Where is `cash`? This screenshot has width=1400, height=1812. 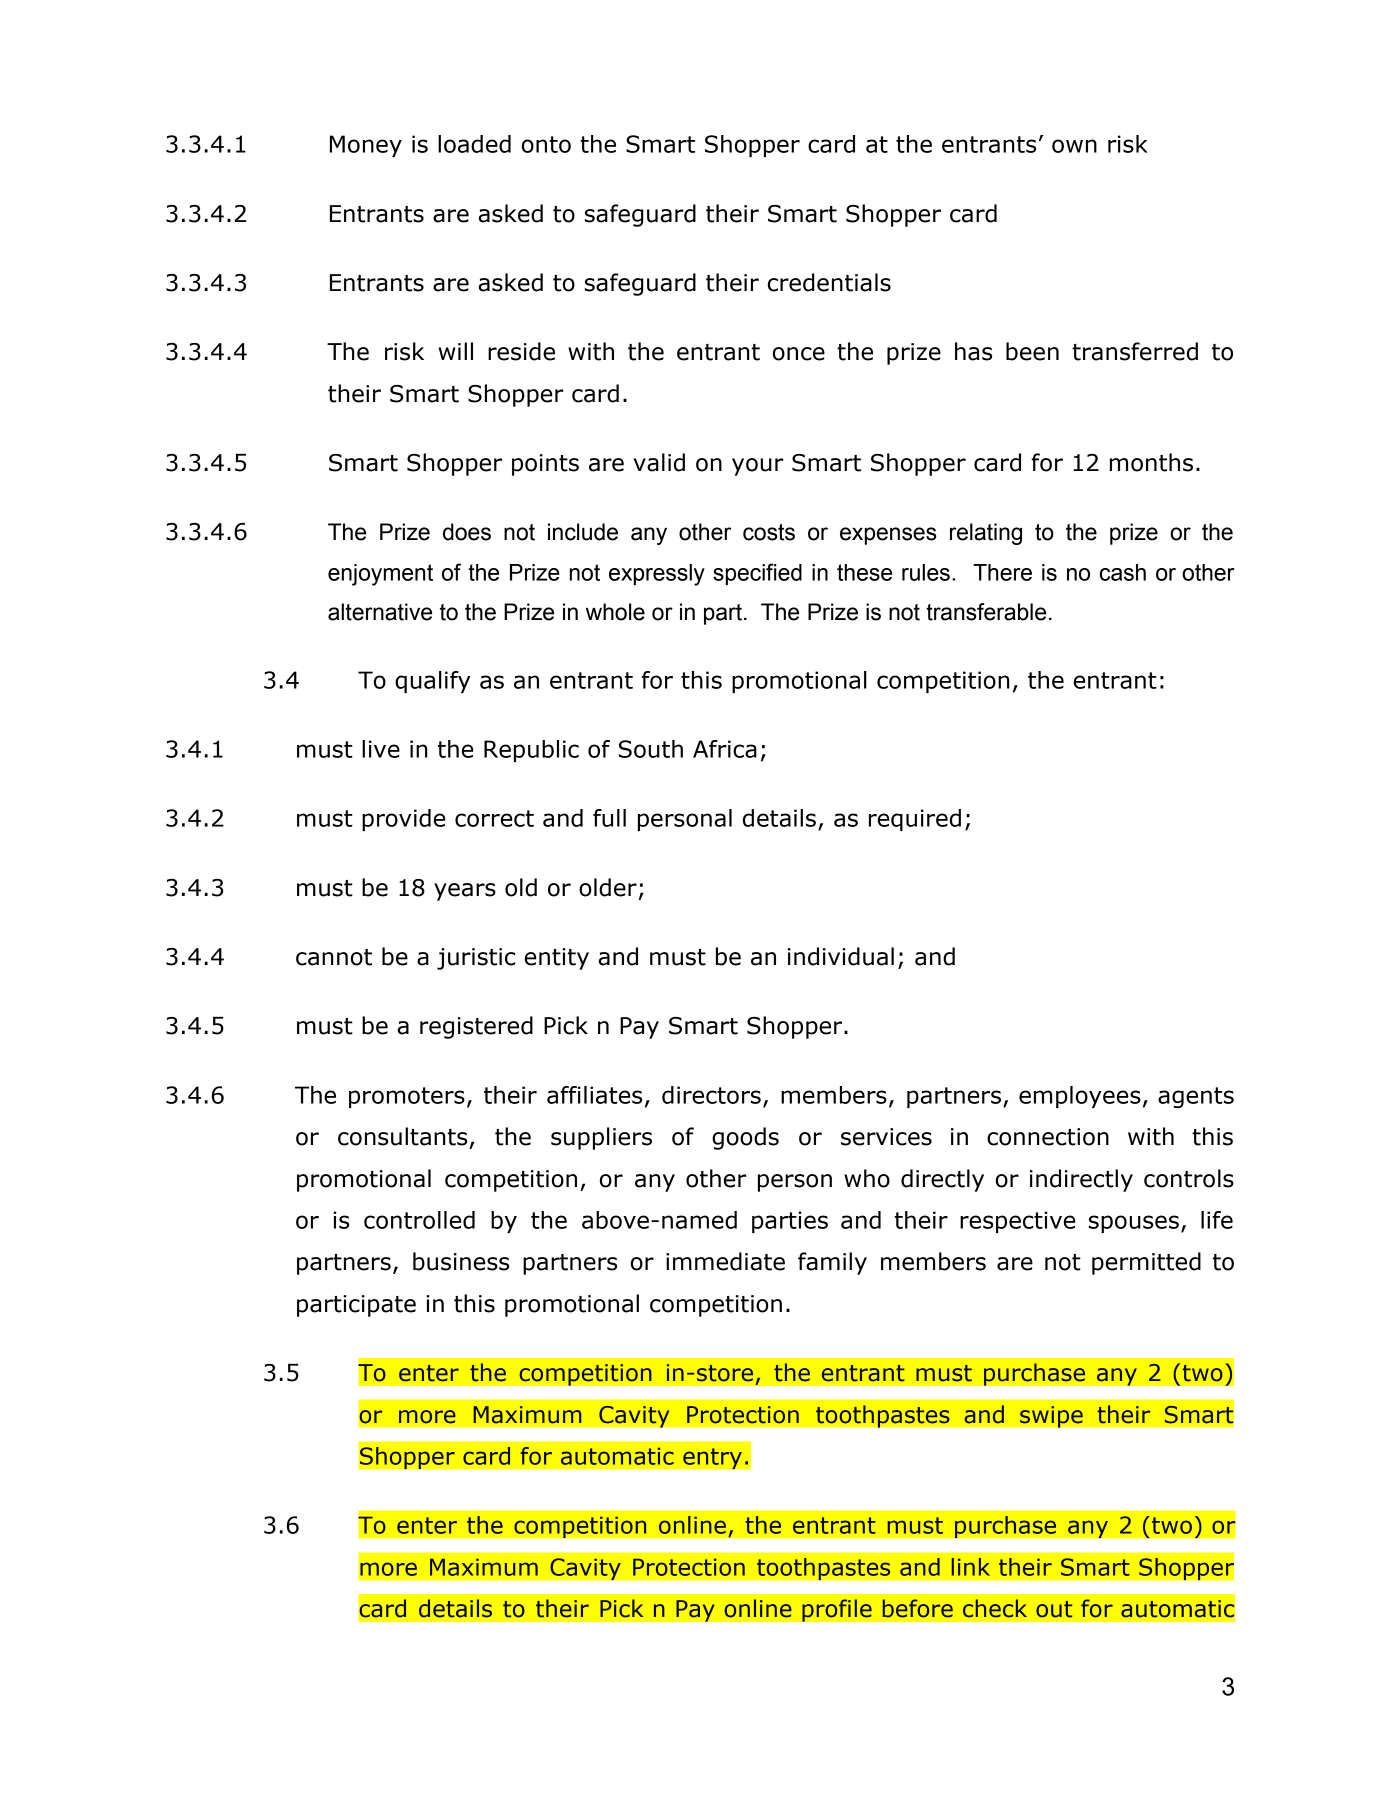
cash is located at coordinates (1123, 572).
